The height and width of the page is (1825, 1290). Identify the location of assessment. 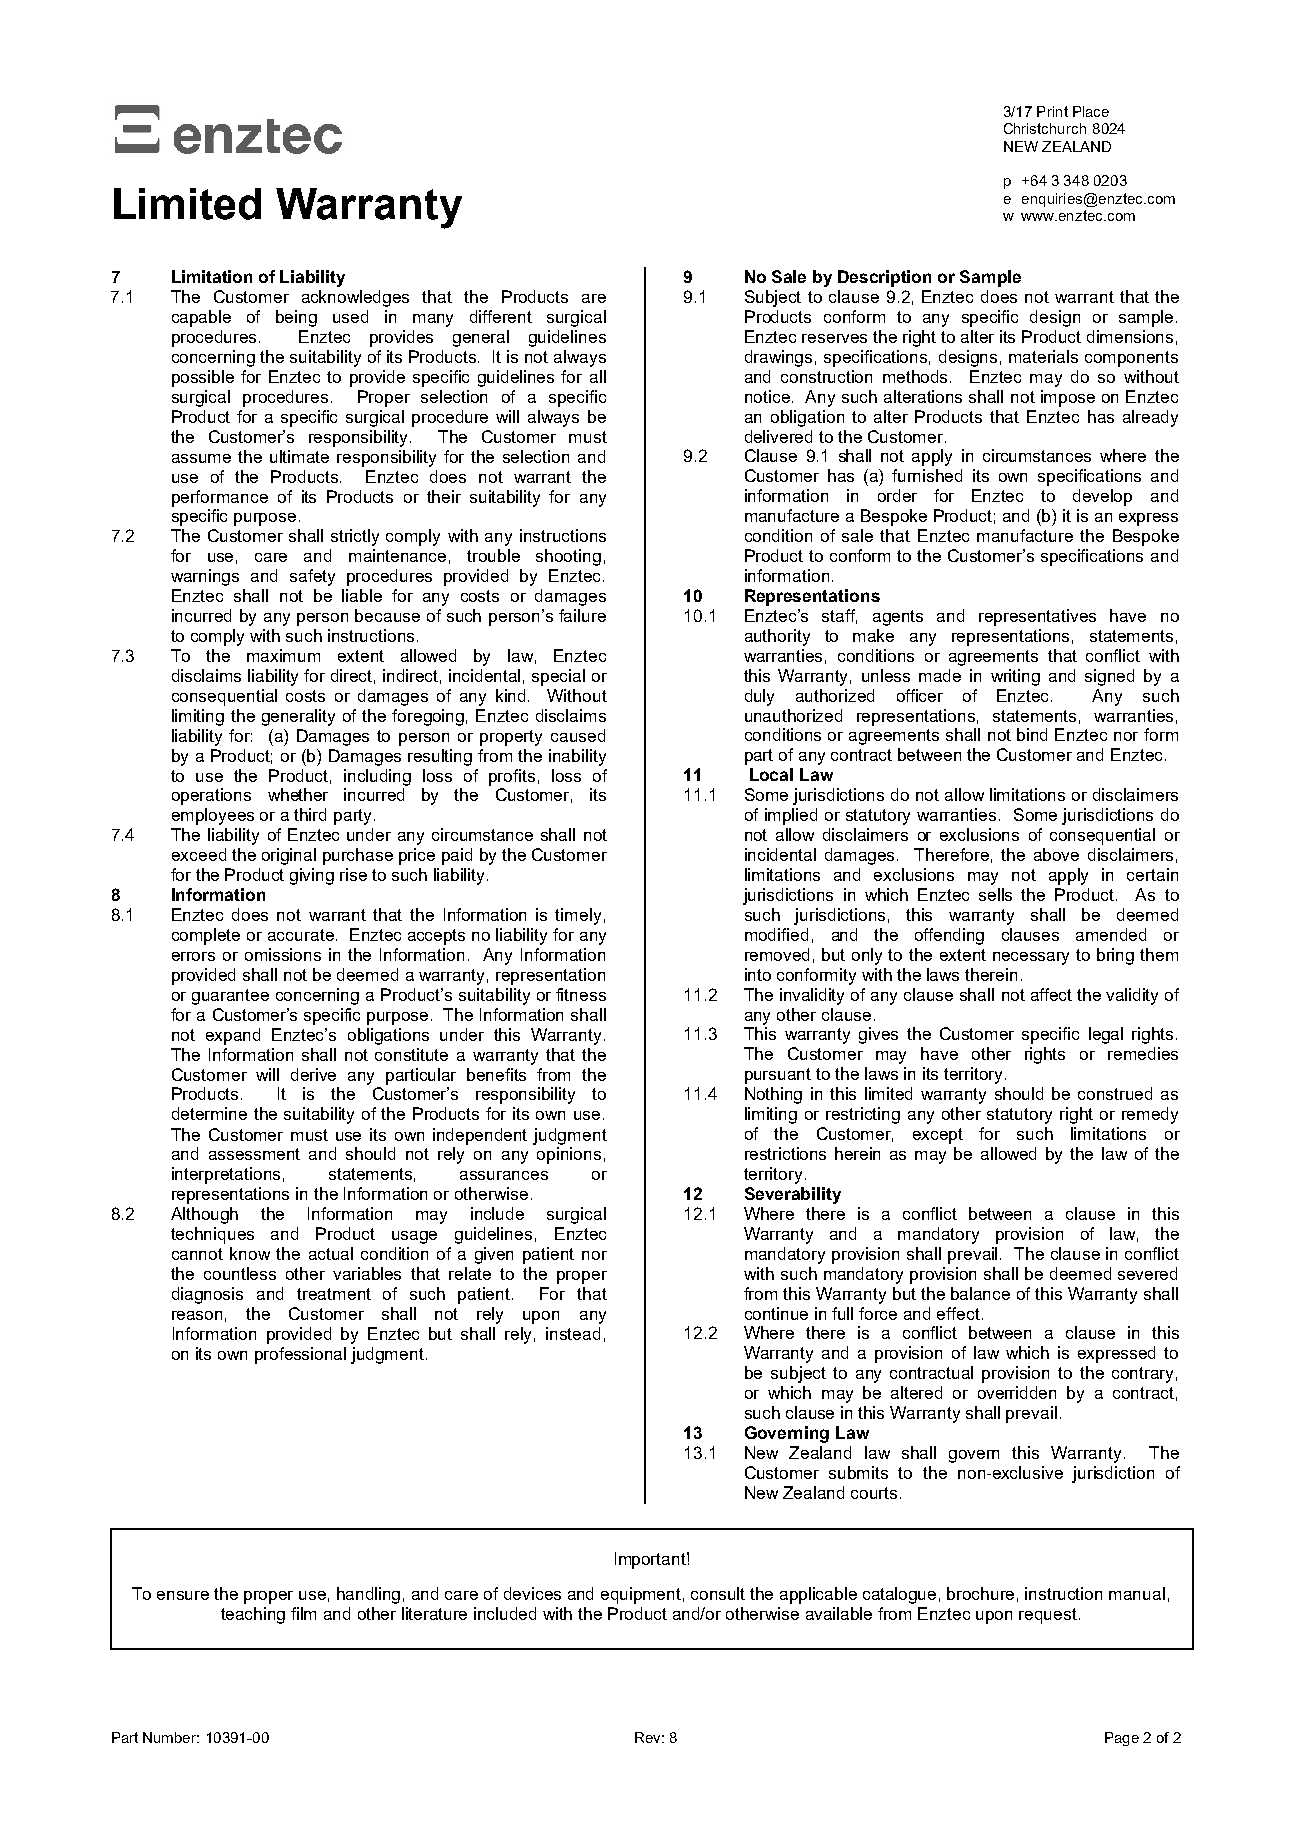
(254, 1154).
